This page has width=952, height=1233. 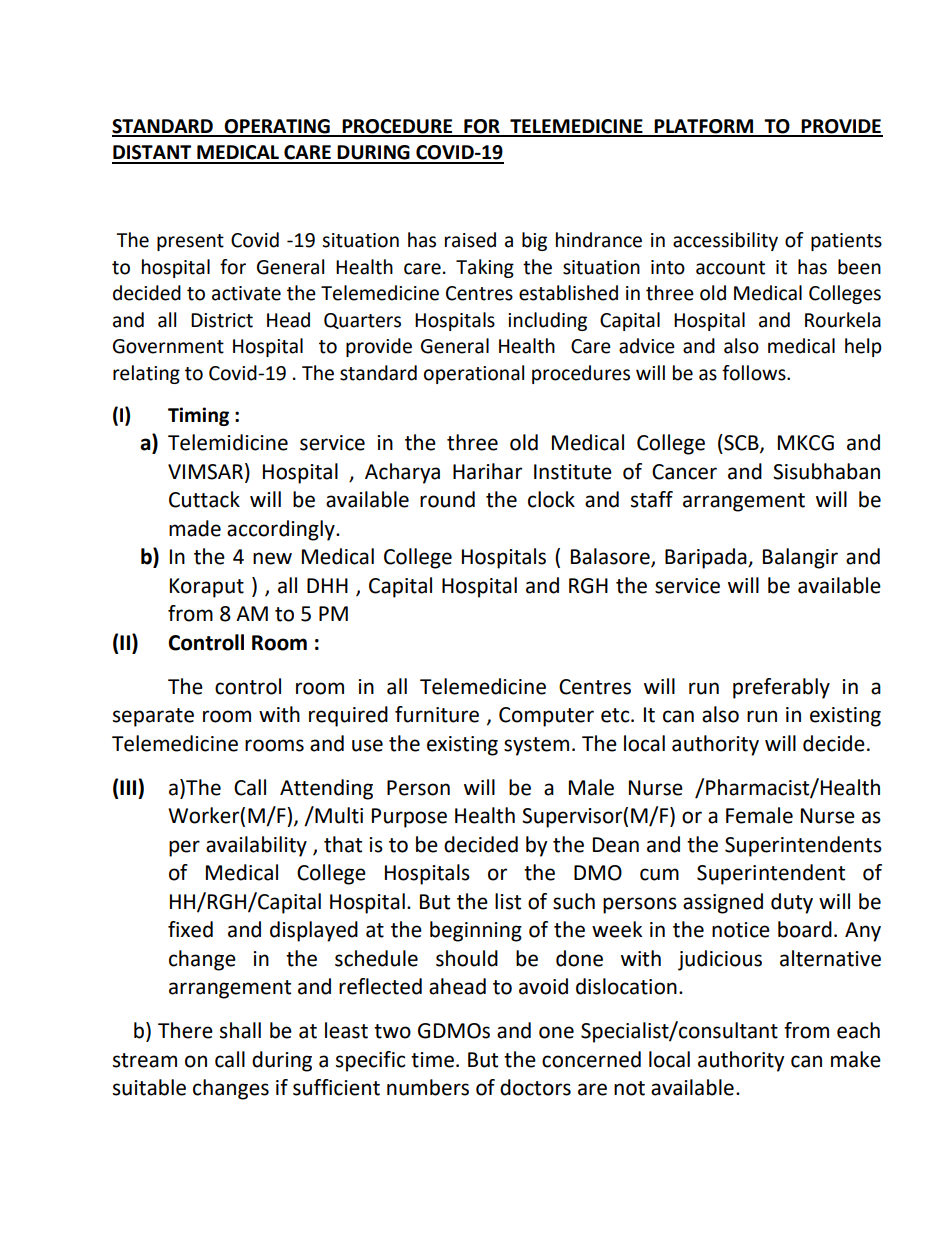 I want to click on shall, so click(x=240, y=1030).
